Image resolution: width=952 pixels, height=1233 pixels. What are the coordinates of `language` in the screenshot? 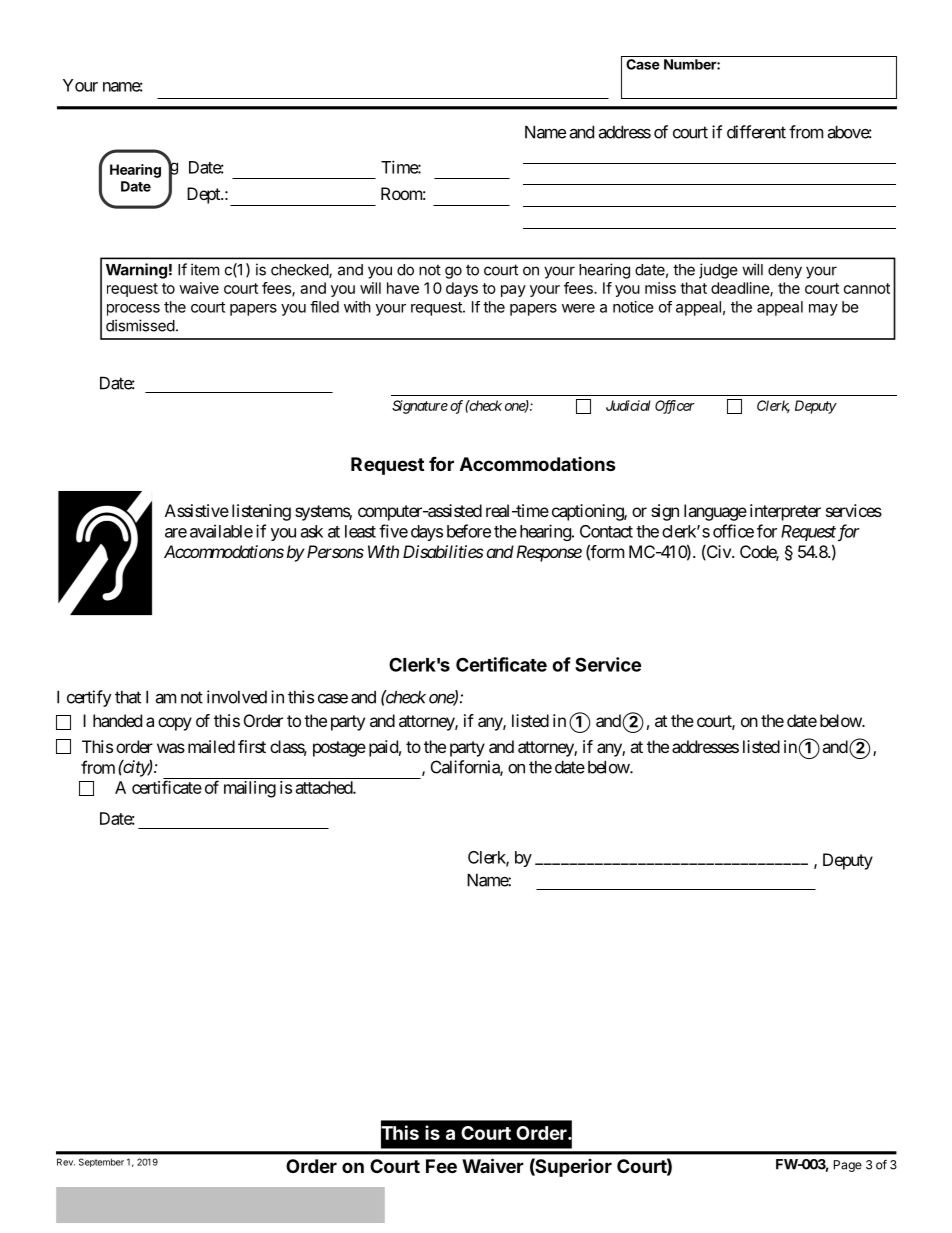 It's located at (715, 512).
